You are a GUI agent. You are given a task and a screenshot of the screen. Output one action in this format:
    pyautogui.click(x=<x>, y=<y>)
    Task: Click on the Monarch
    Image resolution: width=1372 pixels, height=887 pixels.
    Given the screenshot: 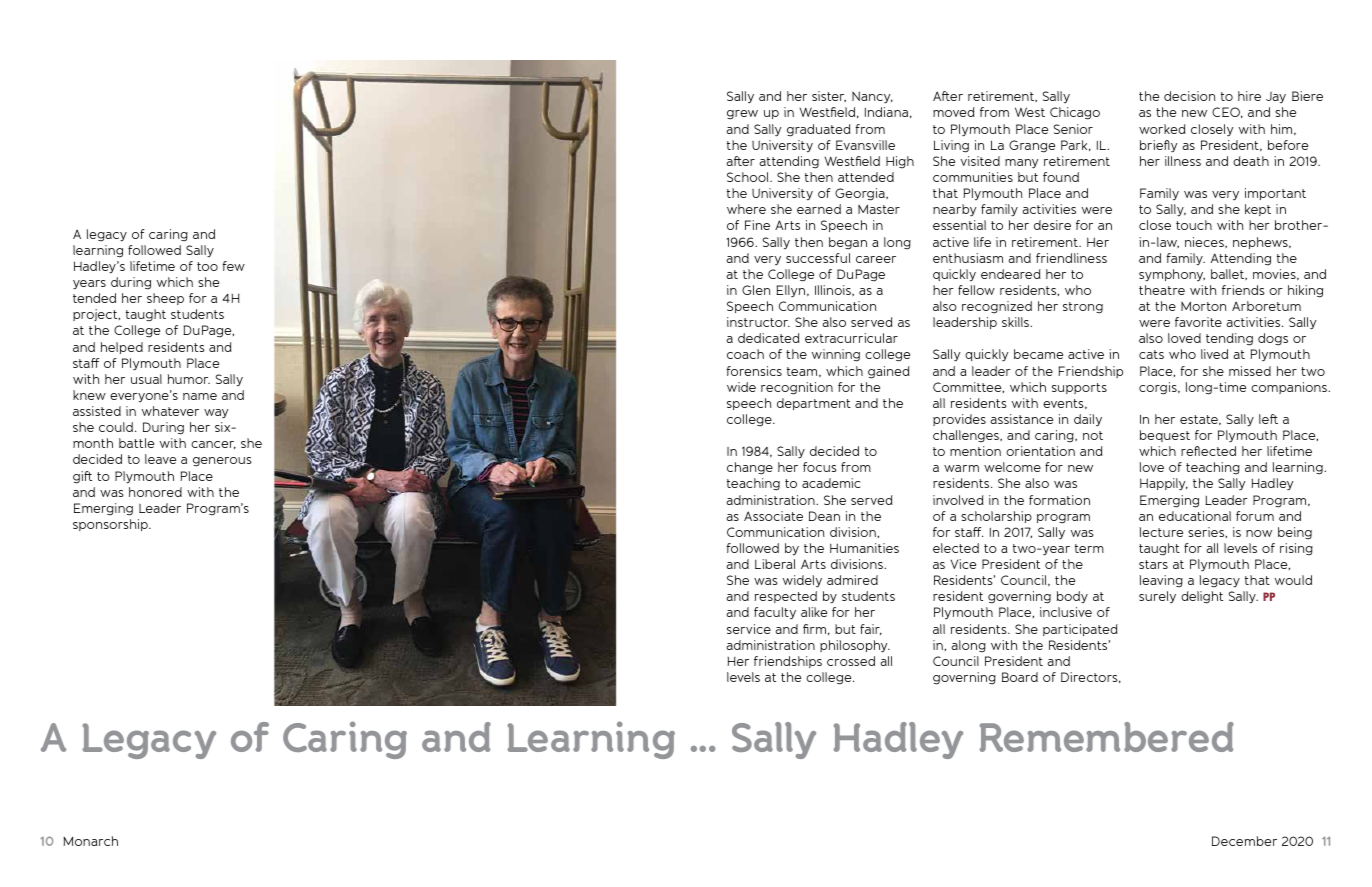 What is the action you would take?
    pyautogui.click(x=90, y=841)
